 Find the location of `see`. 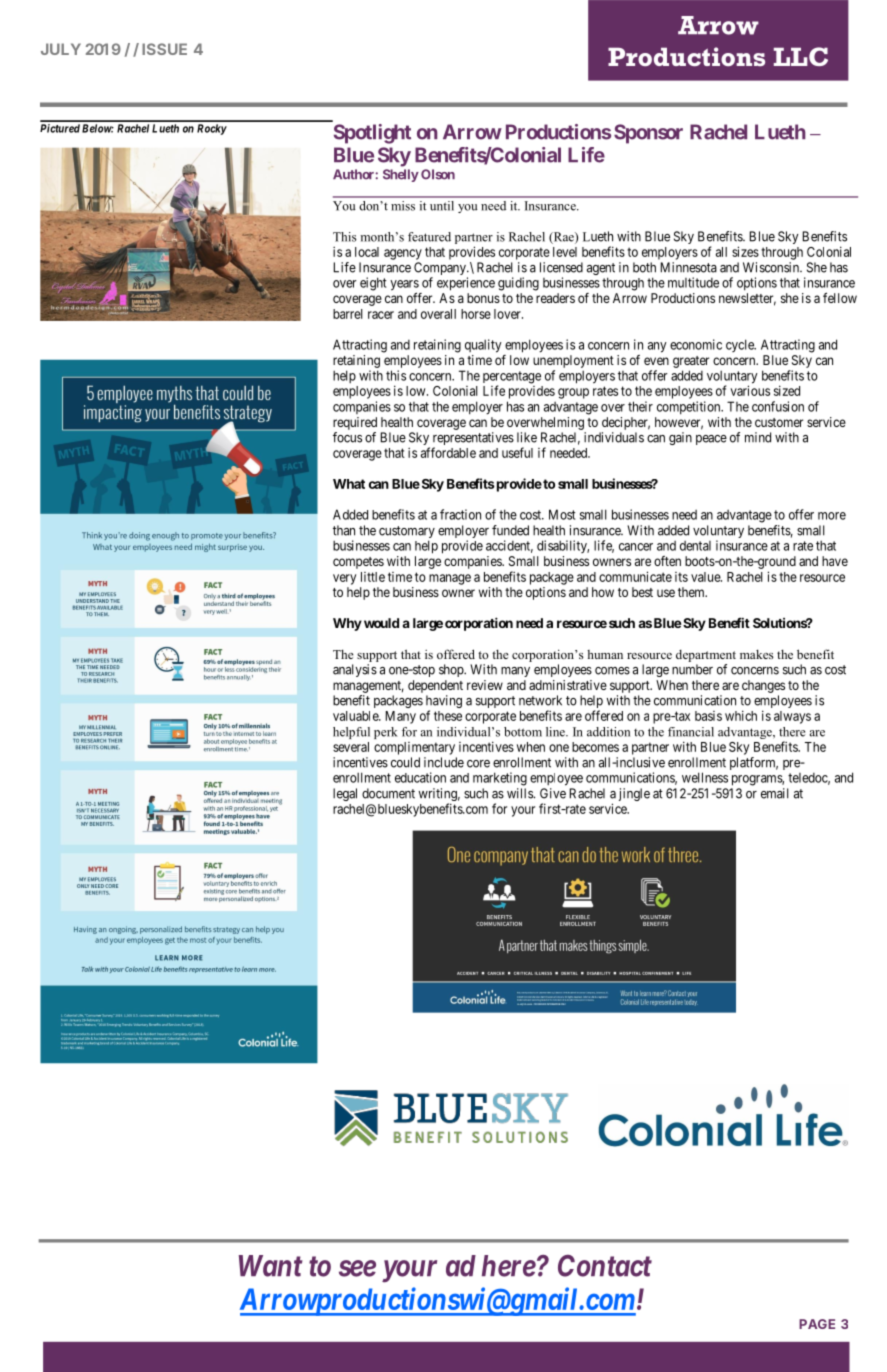

see is located at coordinates (357, 1268).
